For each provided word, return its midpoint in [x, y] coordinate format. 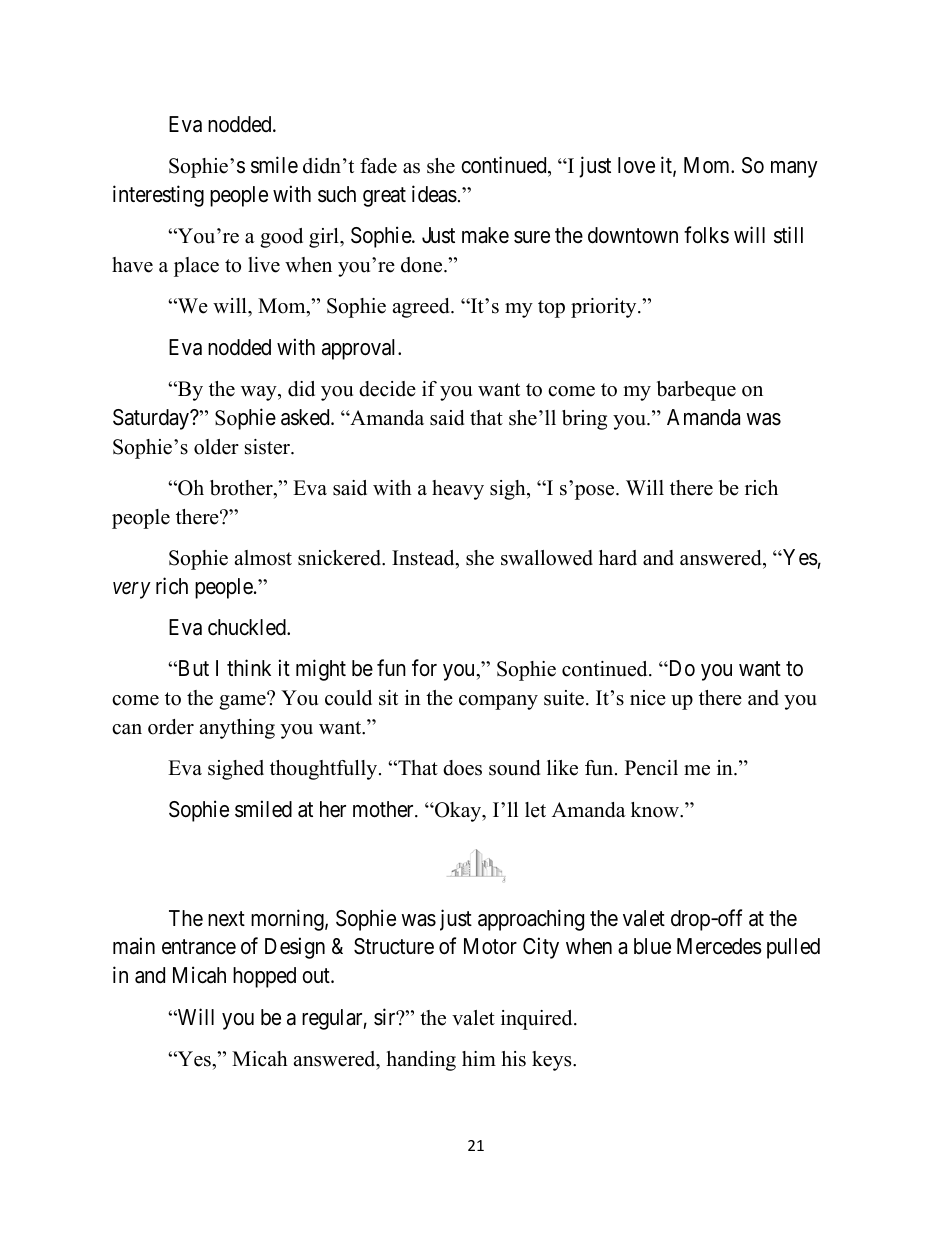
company [498, 702]
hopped [264, 977]
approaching [531, 920]
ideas [434, 194]
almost [263, 558]
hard [618, 558]
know [656, 810]
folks [706, 235]
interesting [158, 196]
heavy [458, 490]
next [226, 919]
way [260, 393]
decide [387, 389]
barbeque [696, 391]
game [243, 701]
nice [648, 698]
